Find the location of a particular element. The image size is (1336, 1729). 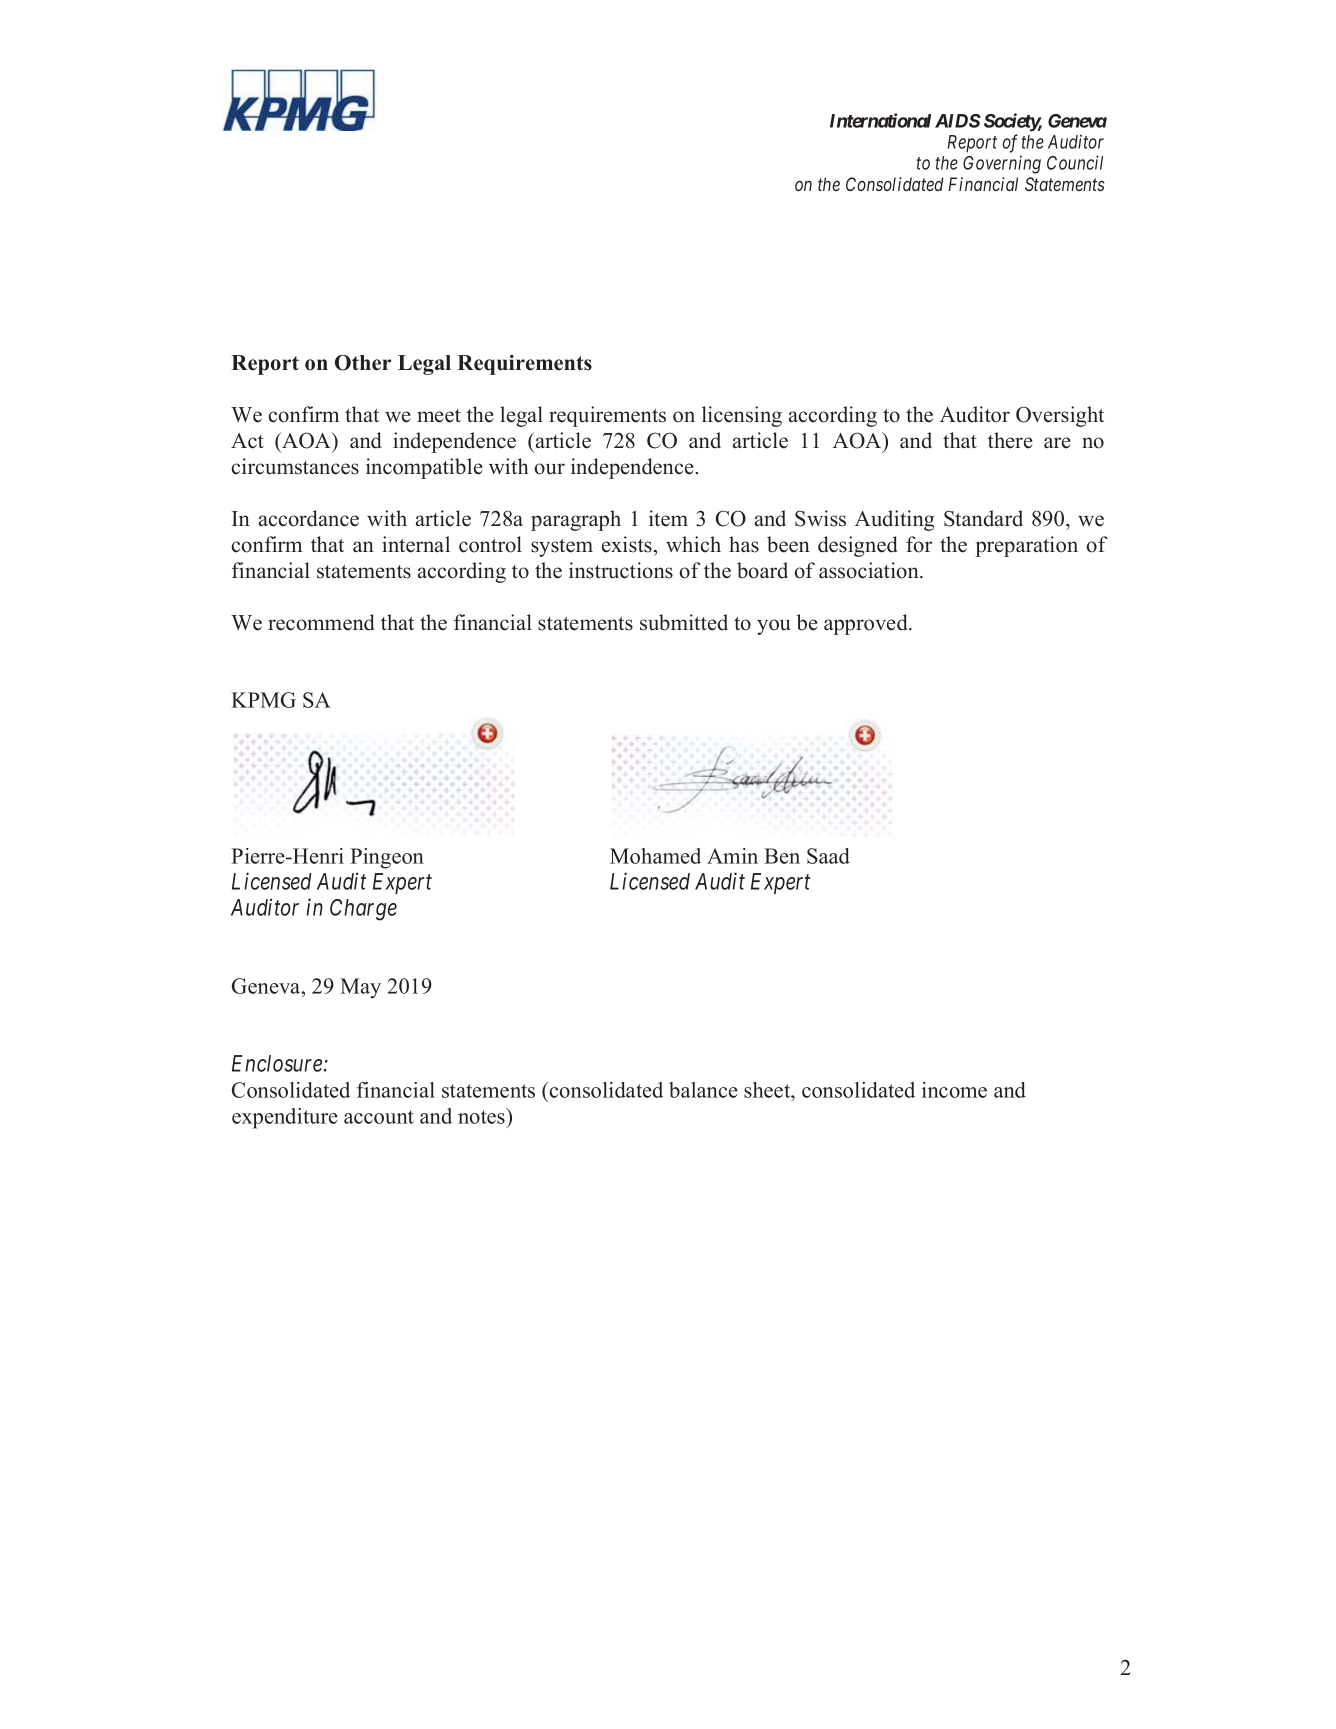

submitted is located at coordinates (684, 622).
